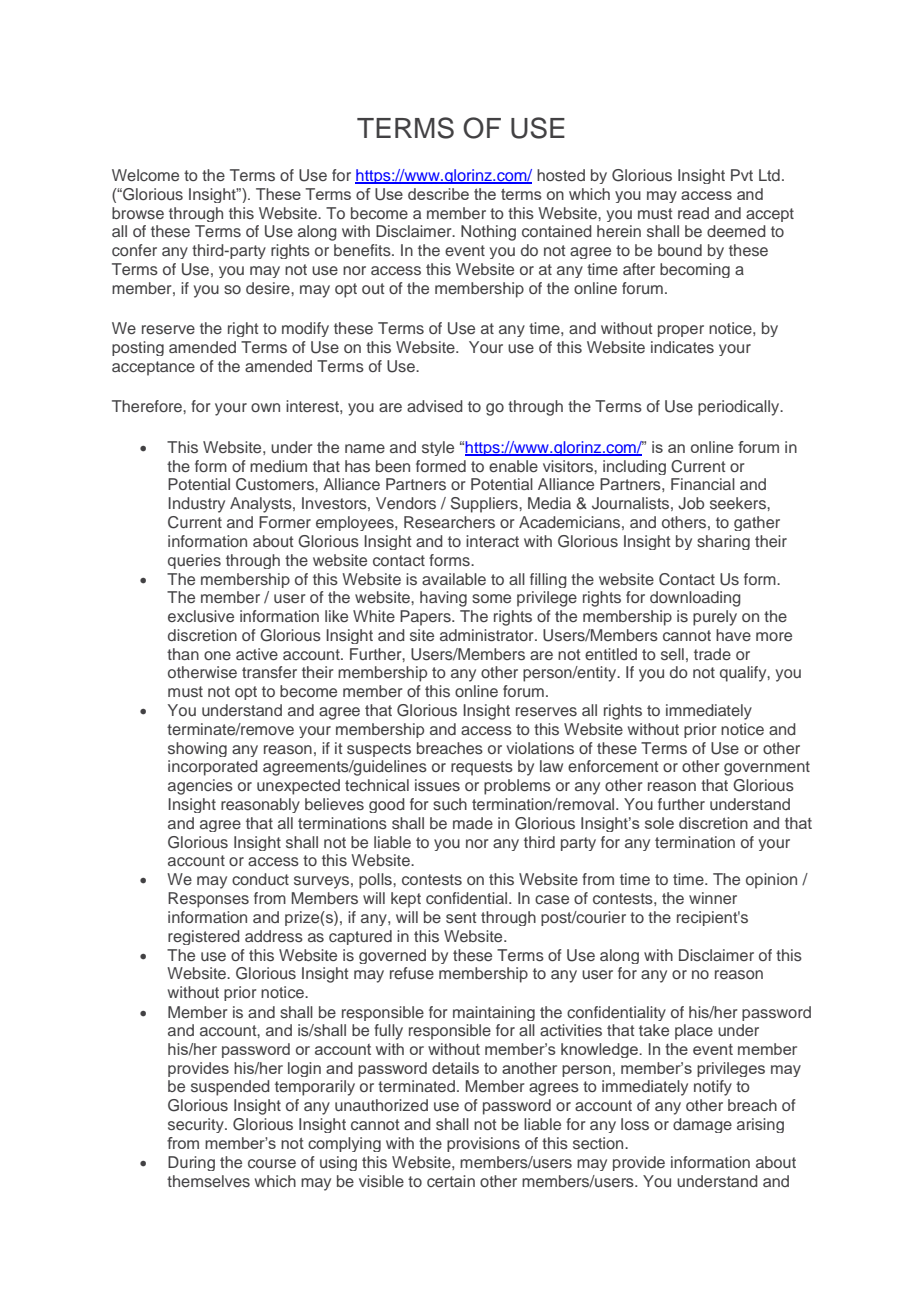 The image size is (924, 1308). What do you see at coordinates (138, 213) in the page?
I see `browse` at bounding box center [138, 213].
